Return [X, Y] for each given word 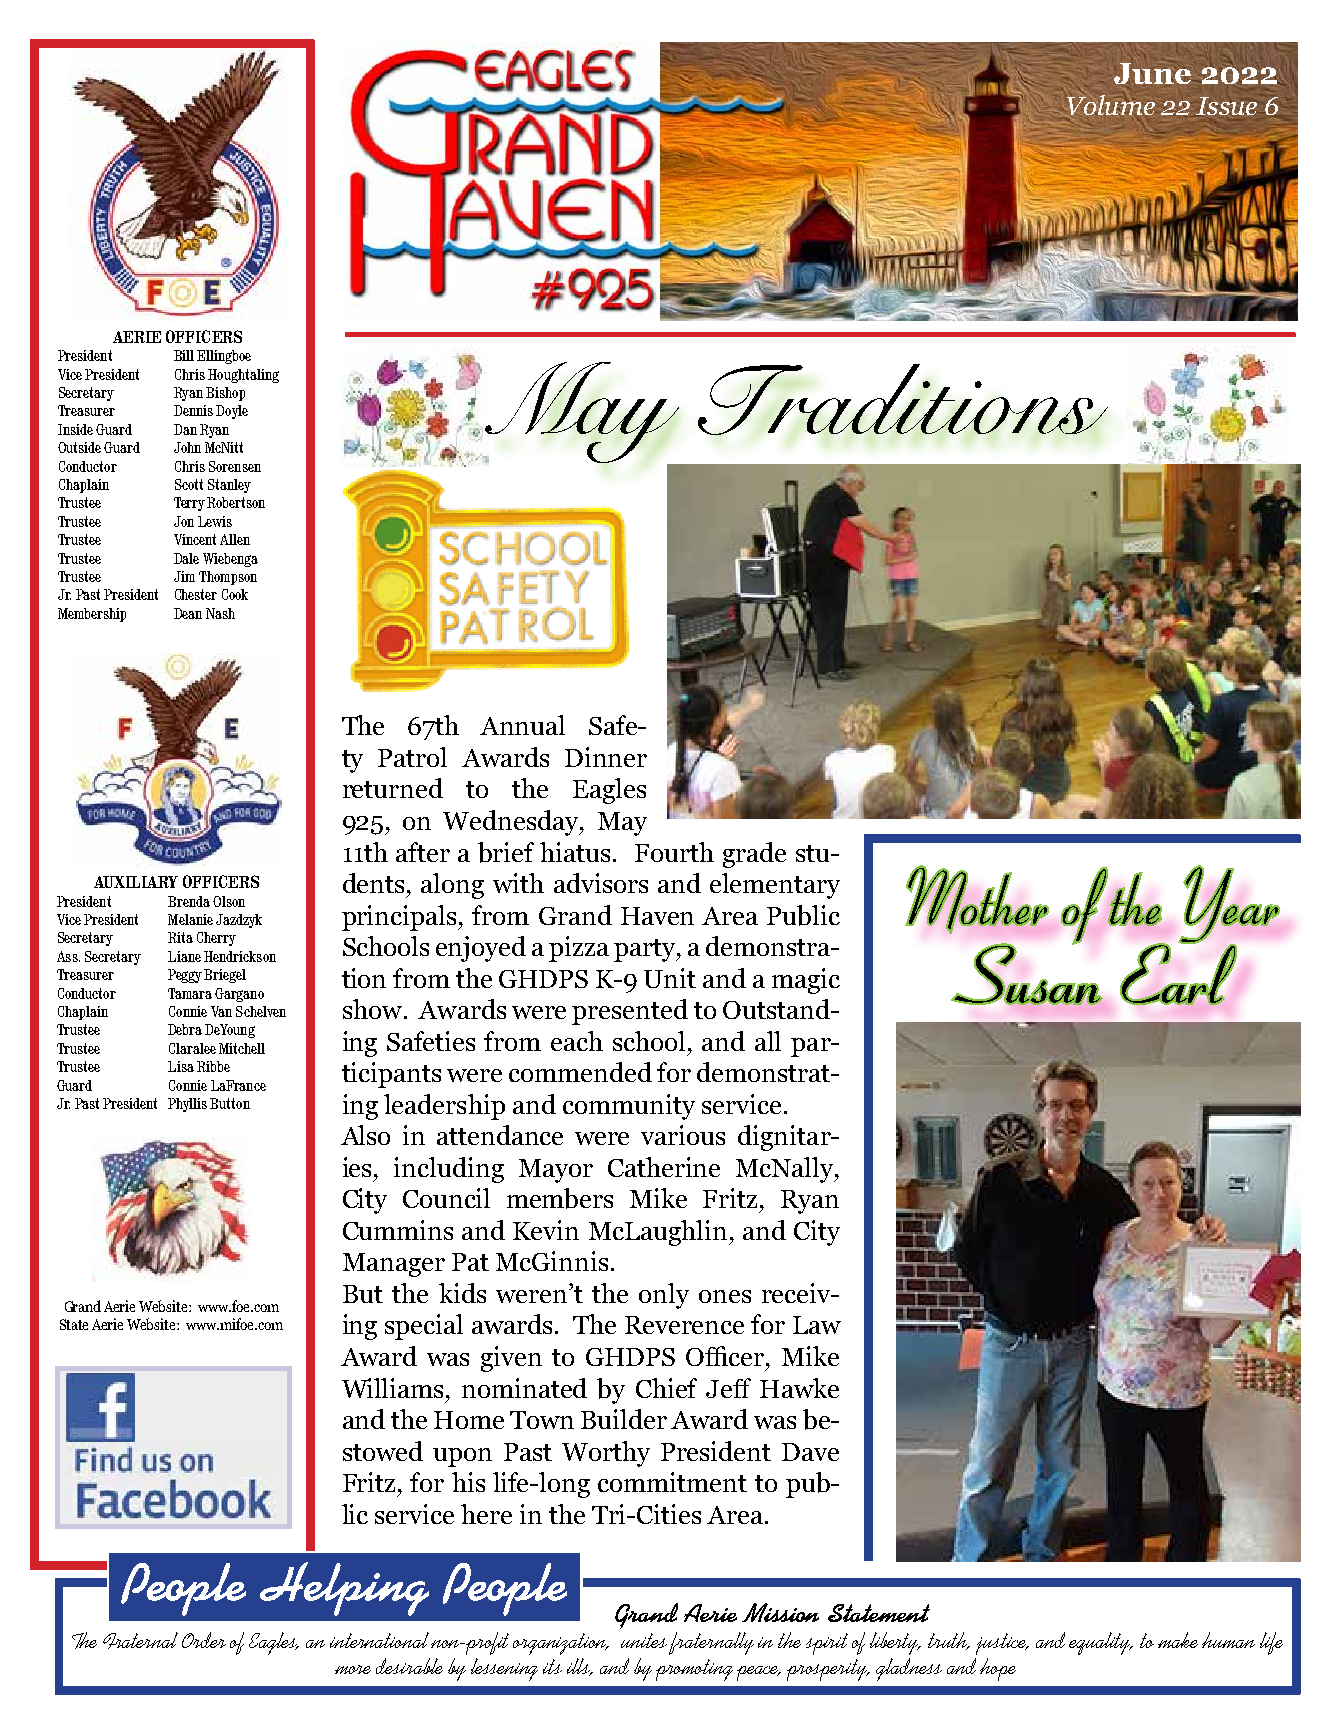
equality [1101, 1643]
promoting [694, 1670]
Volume [1111, 104]
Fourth [674, 852]
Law [817, 1325]
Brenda [189, 901]
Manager [394, 1265]
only [664, 1296]
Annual [522, 725]
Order [204, 1640]
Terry [189, 504]
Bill [184, 355]
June [1152, 73]
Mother [977, 899]
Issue [1226, 106]
